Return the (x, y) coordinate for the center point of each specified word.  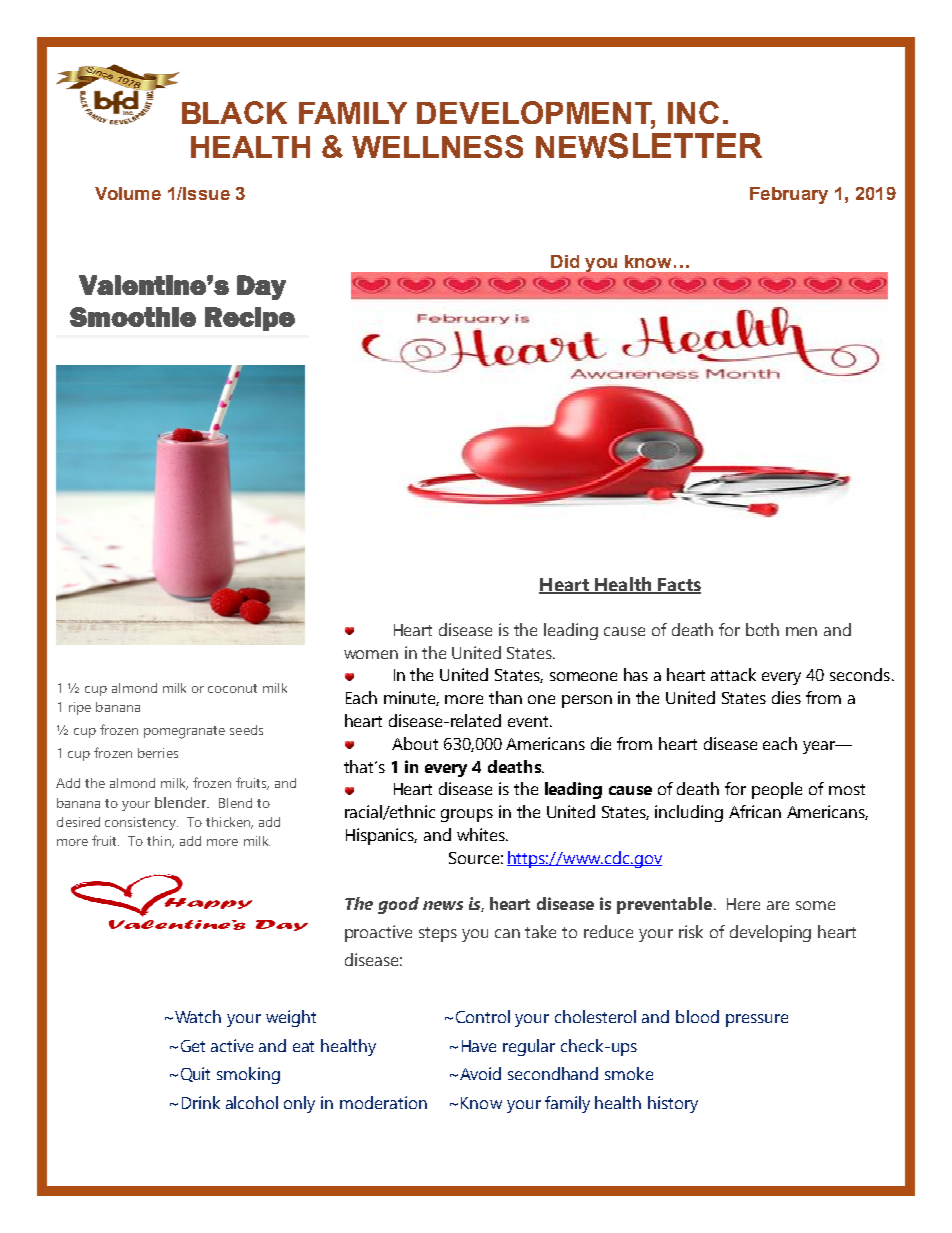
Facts (678, 586)
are (778, 905)
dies (786, 697)
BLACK (234, 112)
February (789, 195)
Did (565, 261)
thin (160, 842)
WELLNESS (437, 146)
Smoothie (133, 317)
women (371, 654)
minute (411, 698)
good (398, 905)
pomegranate (184, 732)
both (762, 629)
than (505, 697)
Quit (195, 1074)
